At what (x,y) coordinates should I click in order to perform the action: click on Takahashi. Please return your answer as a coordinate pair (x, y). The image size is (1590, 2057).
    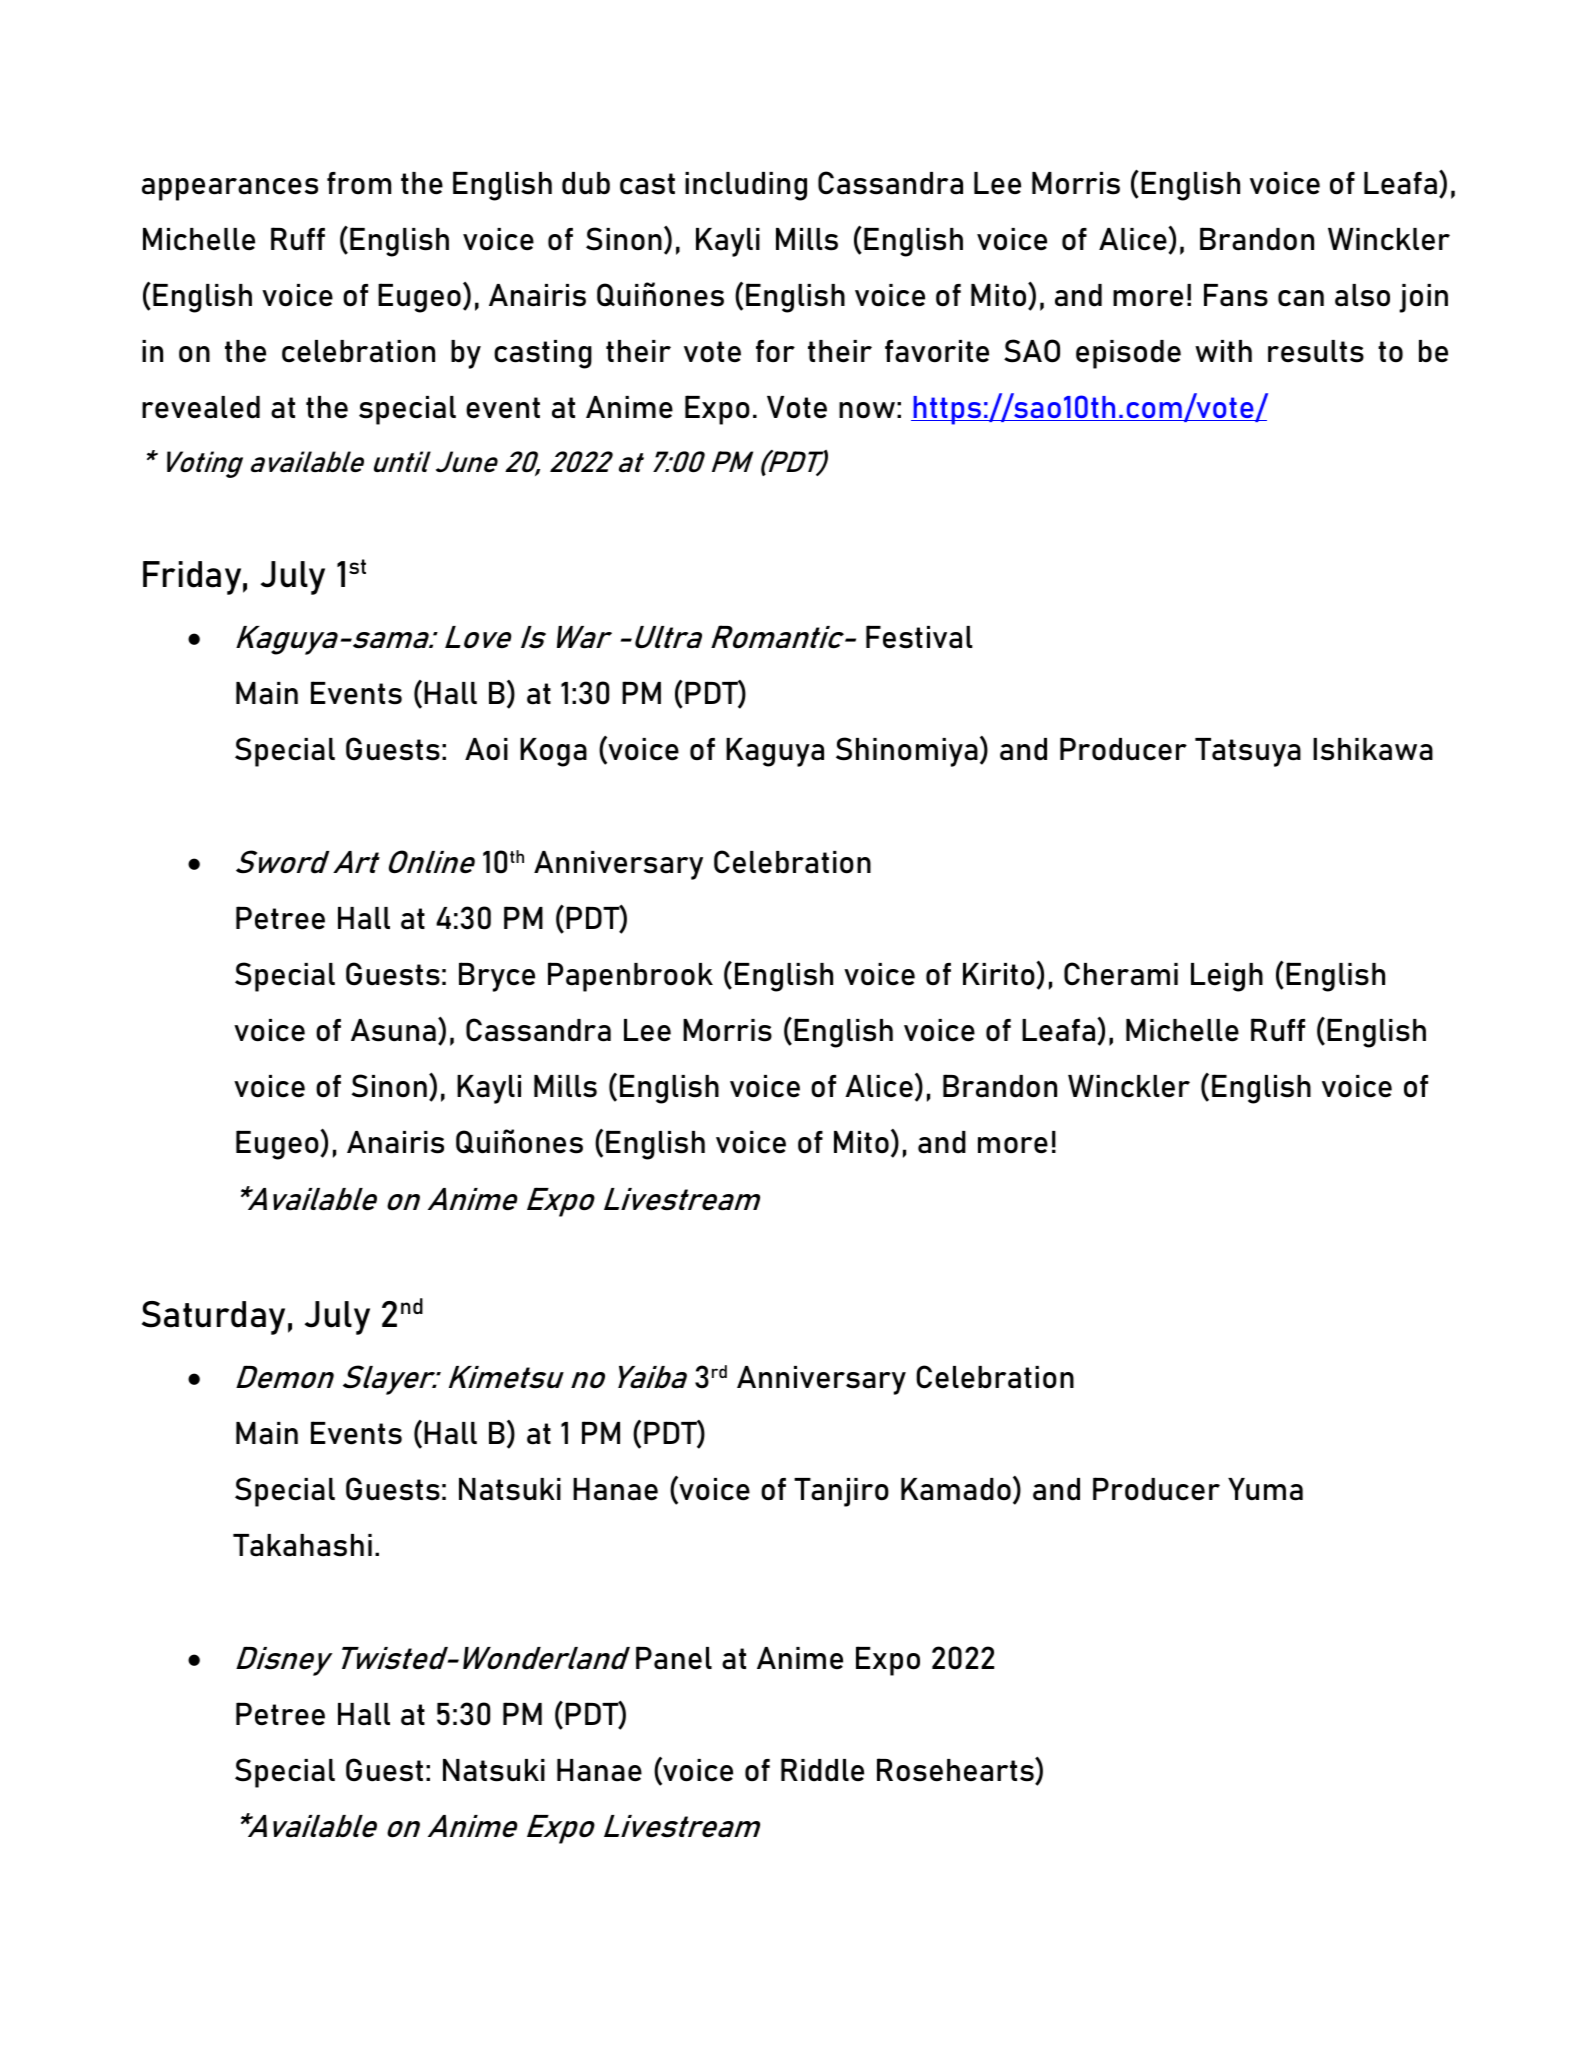
    Looking at the image, I should click on (302, 1545).
